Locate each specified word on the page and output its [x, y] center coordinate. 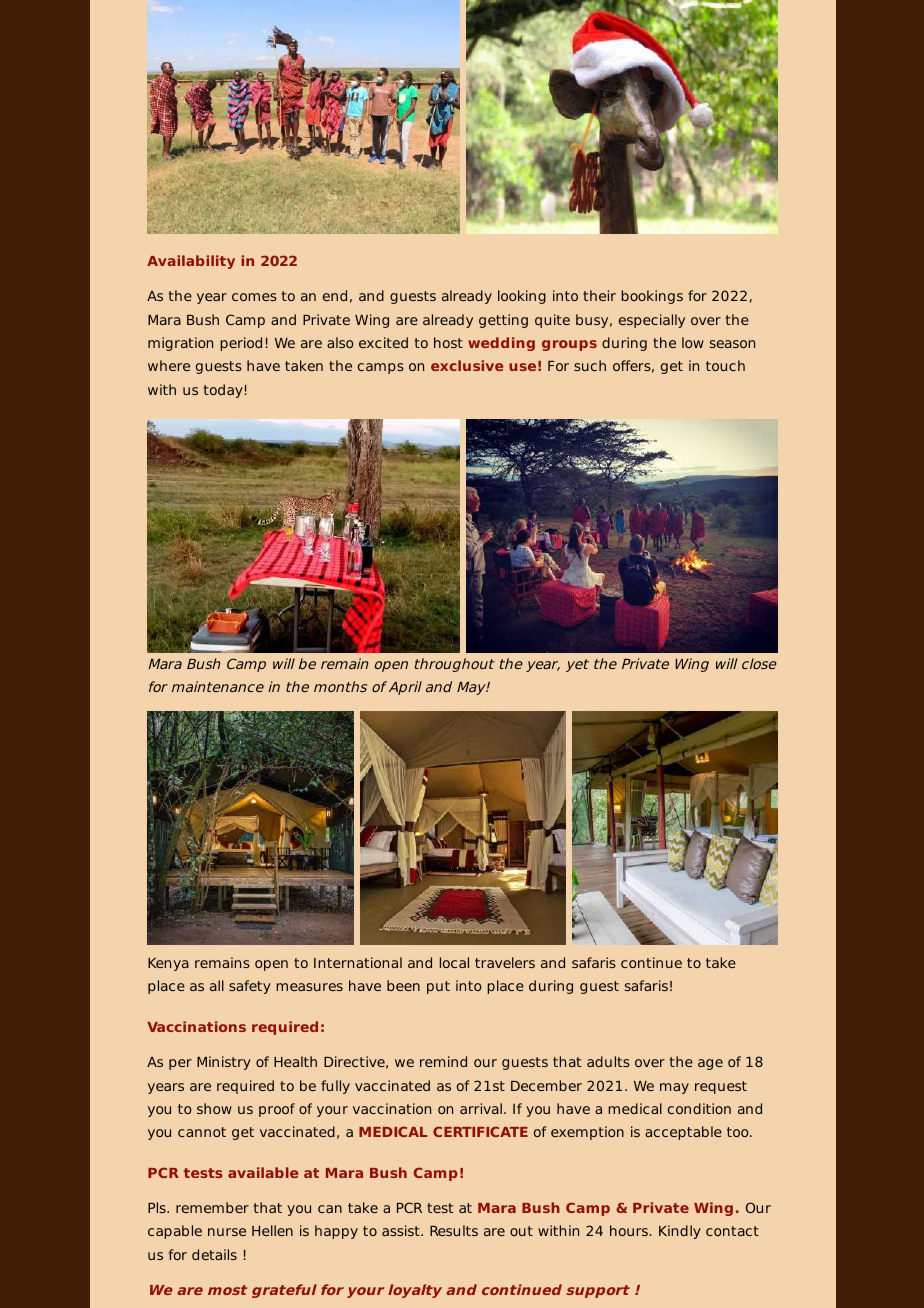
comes [254, 297]
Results [454, 1230]
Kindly [680, 1232]
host [448, 342]
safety [250, 987]
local [454, 962]
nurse [227, 1232]
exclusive [467, 365]
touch [725, 365]
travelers [505, 962]
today [223, 391]
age [710, 1064]
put [438, 987]
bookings [652, 297]
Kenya [168, 964]
